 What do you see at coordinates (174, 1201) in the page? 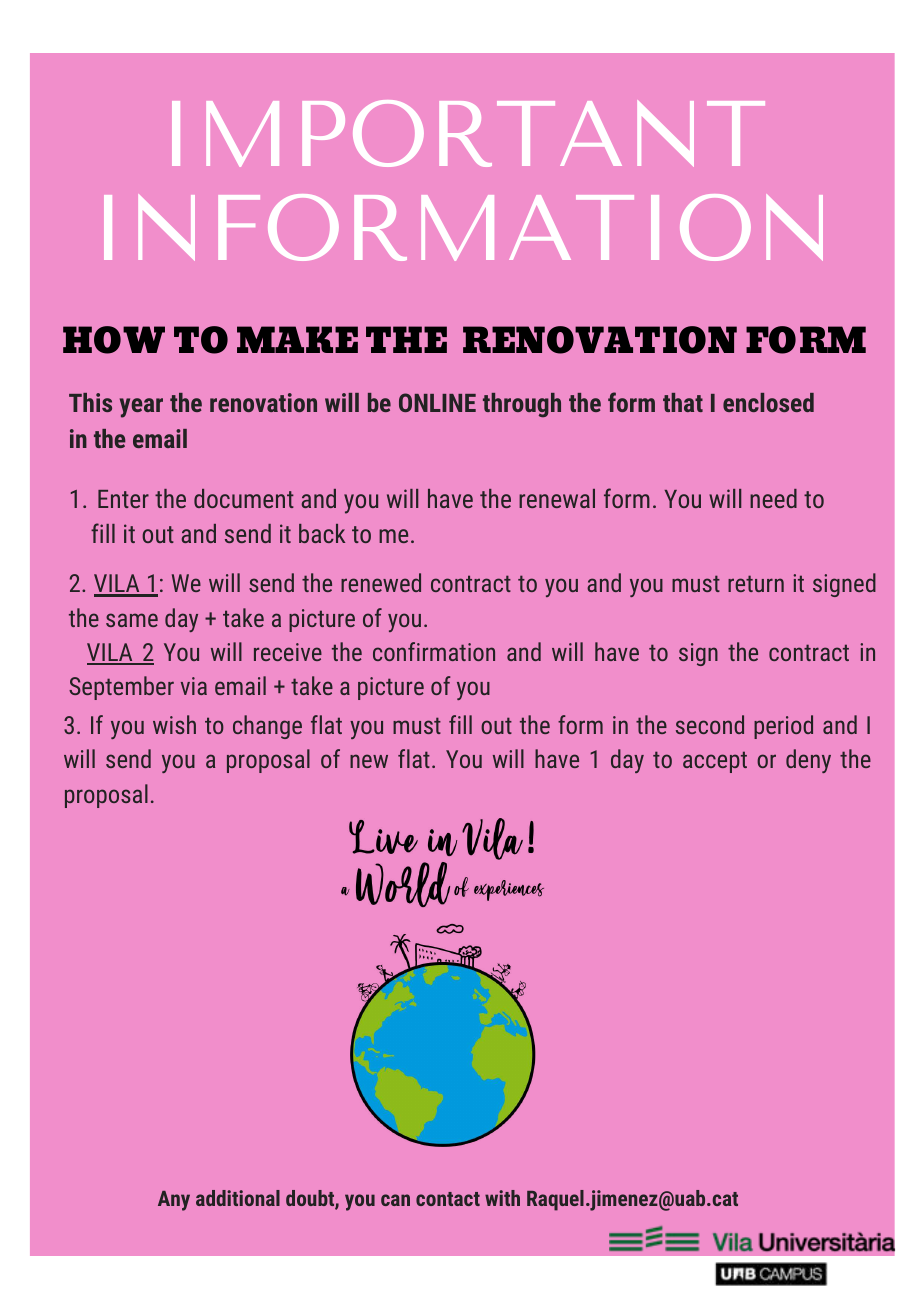
I see `Any` at bounding box center [174, 1201].
